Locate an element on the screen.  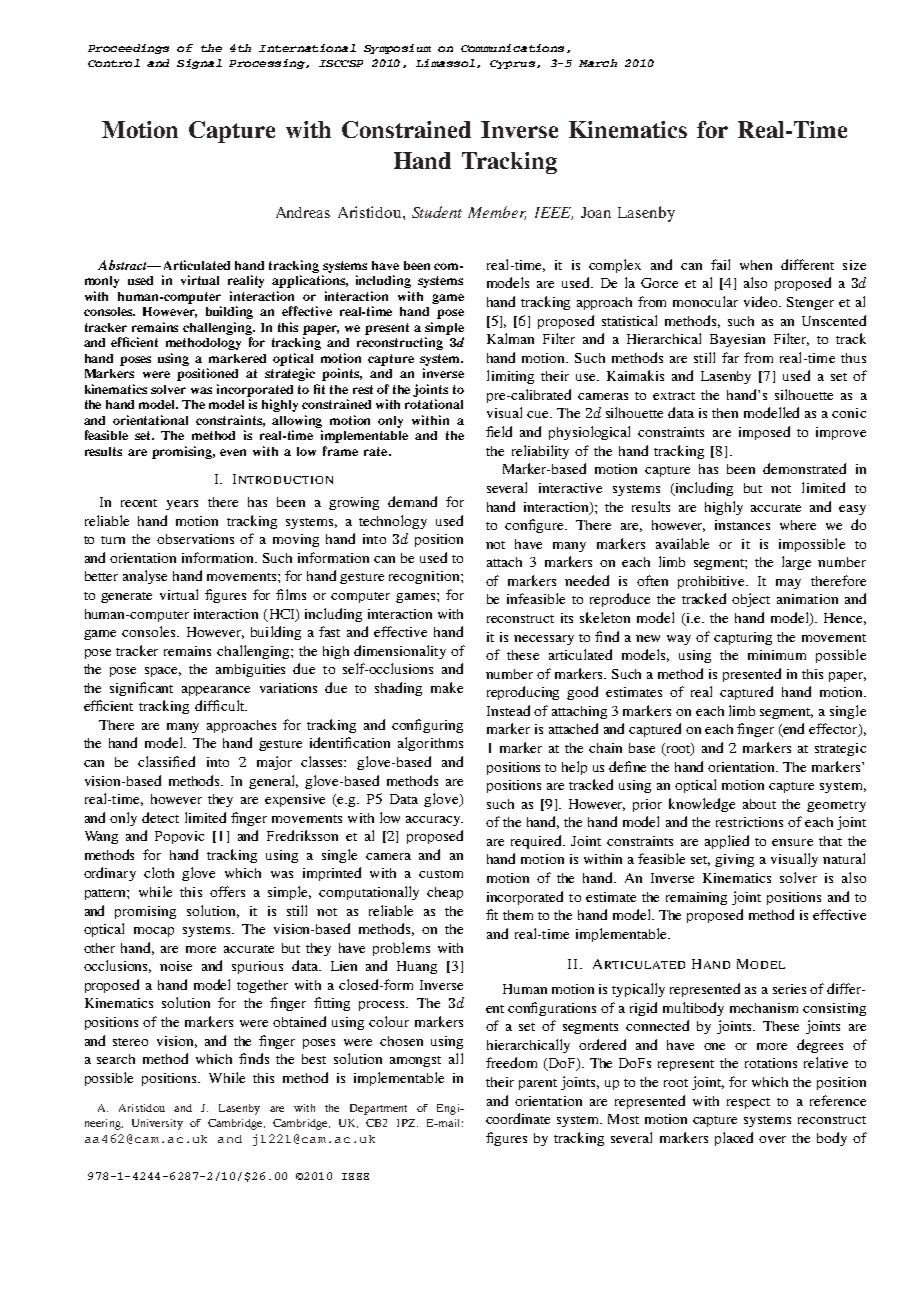
respect is located at coordinates (748, 1103).
